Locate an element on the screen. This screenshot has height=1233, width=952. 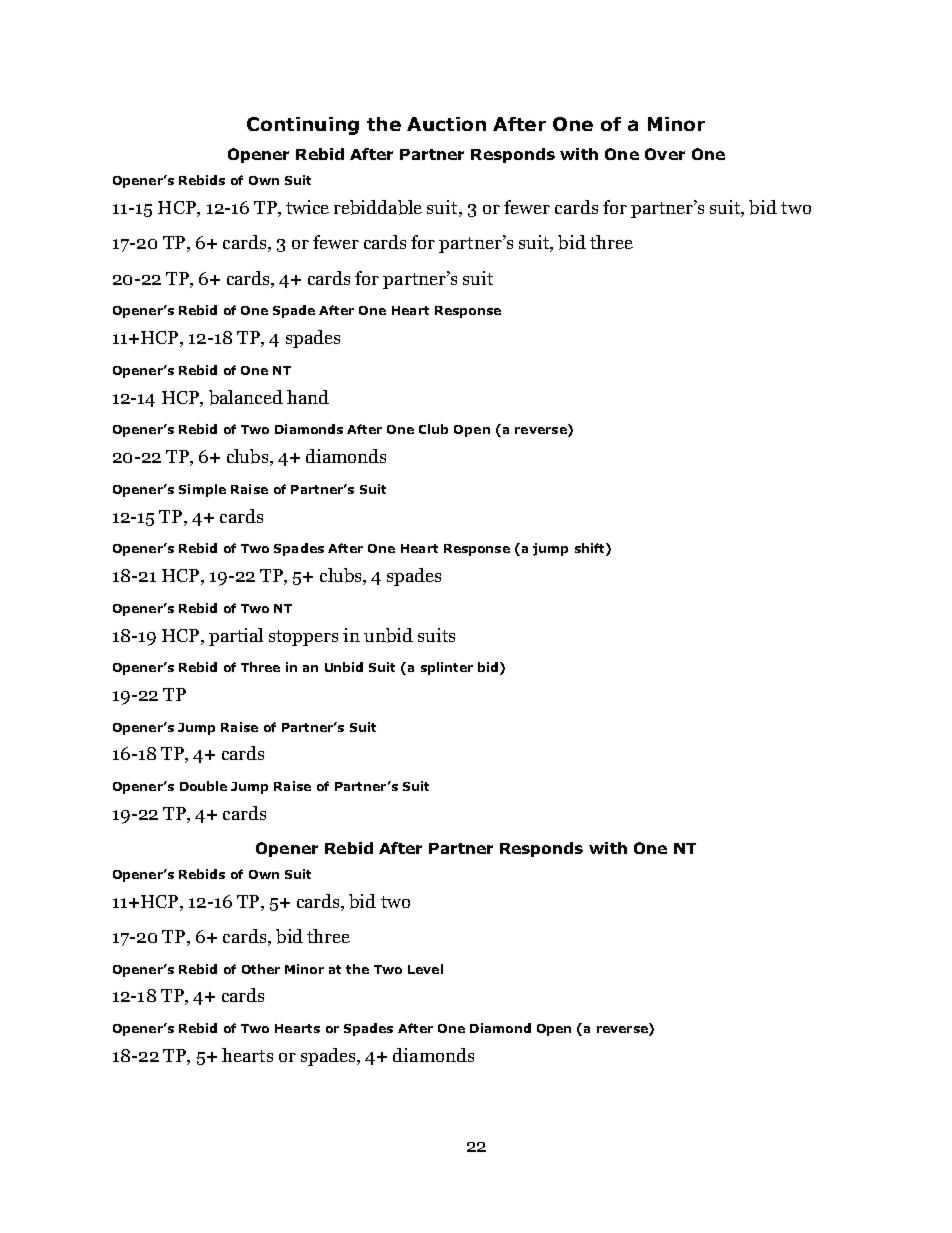
Level is located at coordinates (425, 969).
